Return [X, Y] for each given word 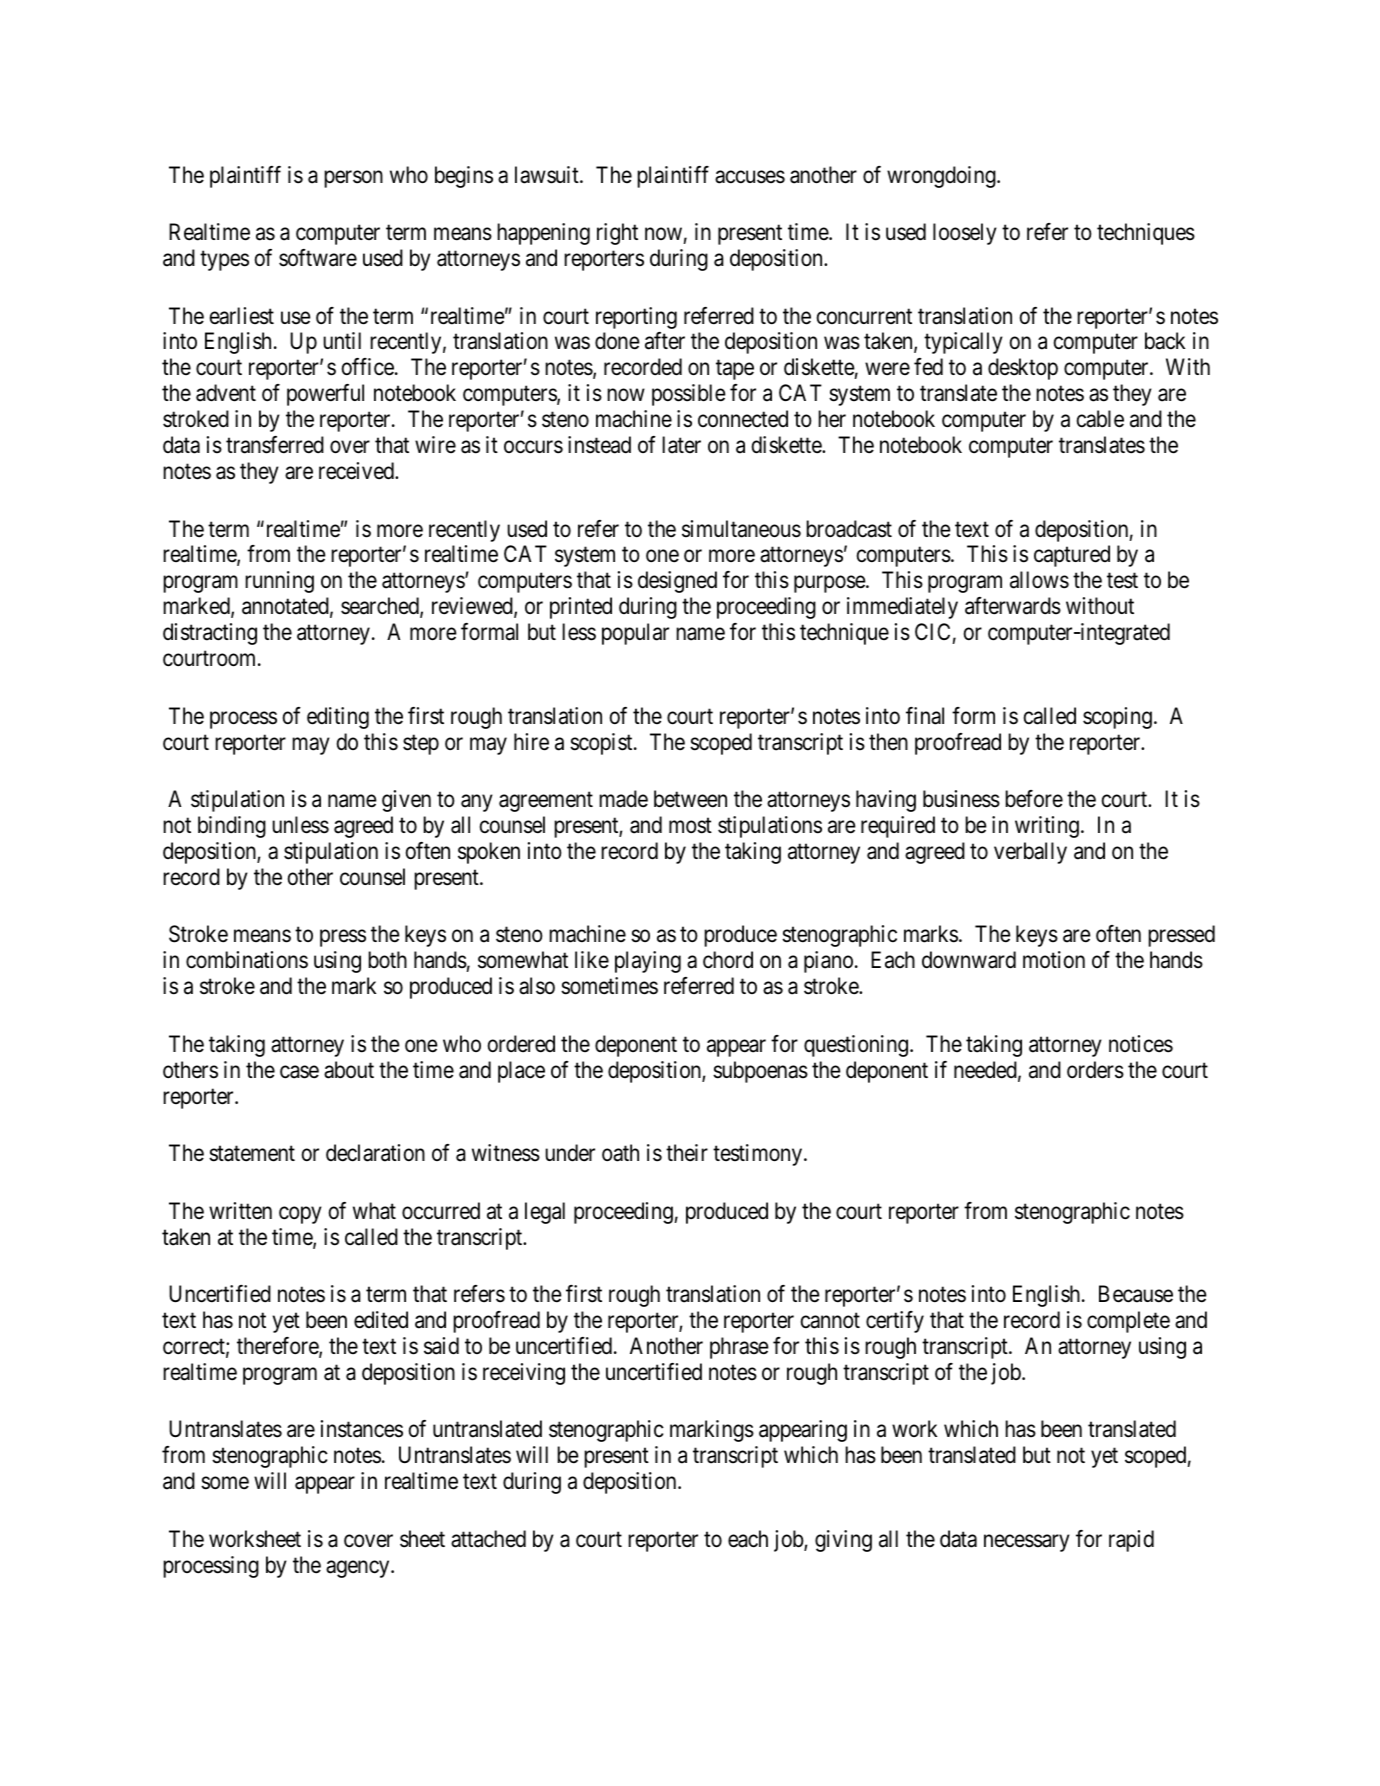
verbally [1030, 853]
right [617, 234]
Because [1136, 1294]
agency [359, 1569]
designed [677, 582]
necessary [1027, 1543]
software [318, 258]
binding [232, 827]
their [687, 1153]
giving [843, 1541]
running [279, 582]
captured [1072, 556]
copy [300, 1215]
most [690, 826]
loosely [965, 234]
